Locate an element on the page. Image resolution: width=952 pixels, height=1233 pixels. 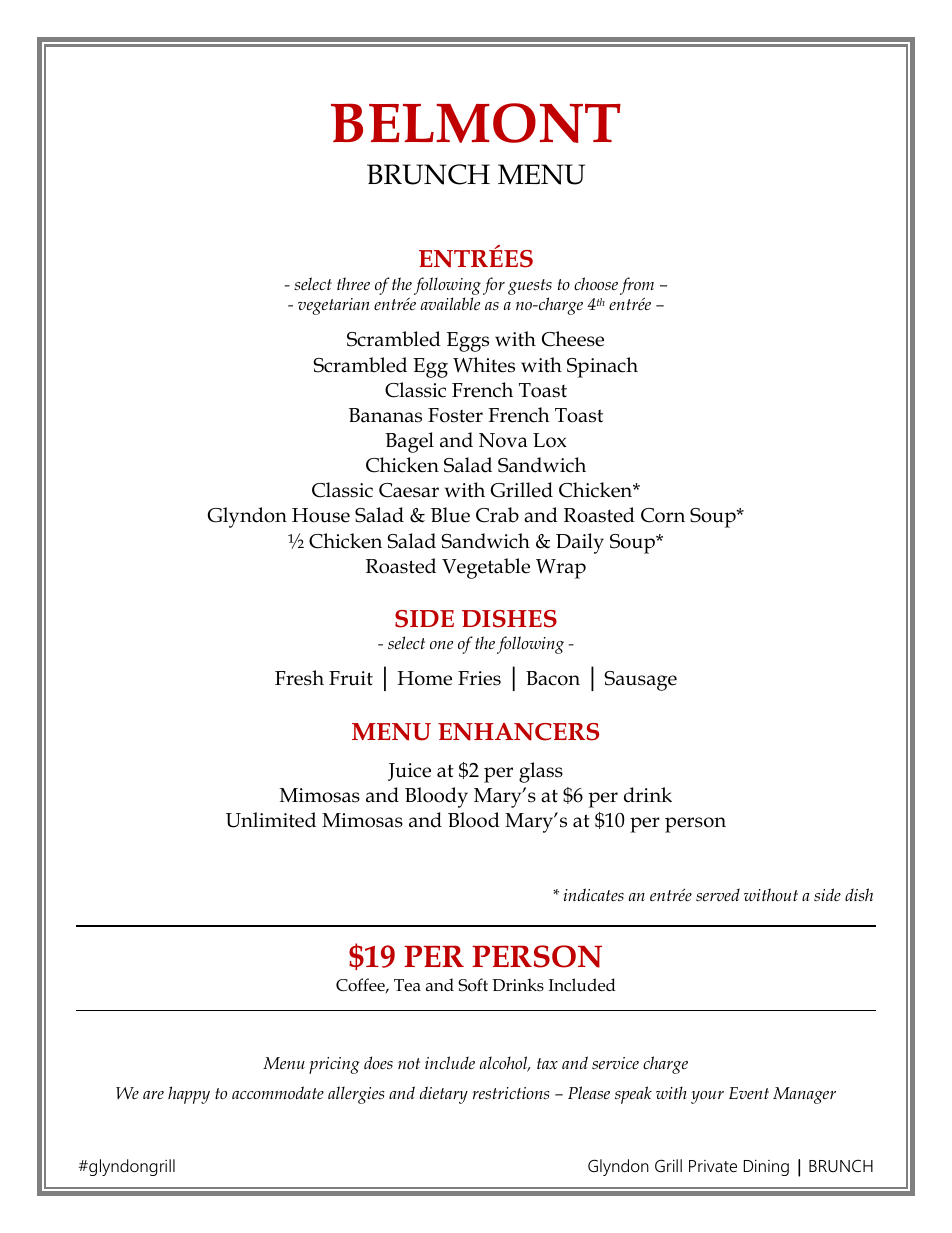
Unlimited is located at coordinates (271, 820).
